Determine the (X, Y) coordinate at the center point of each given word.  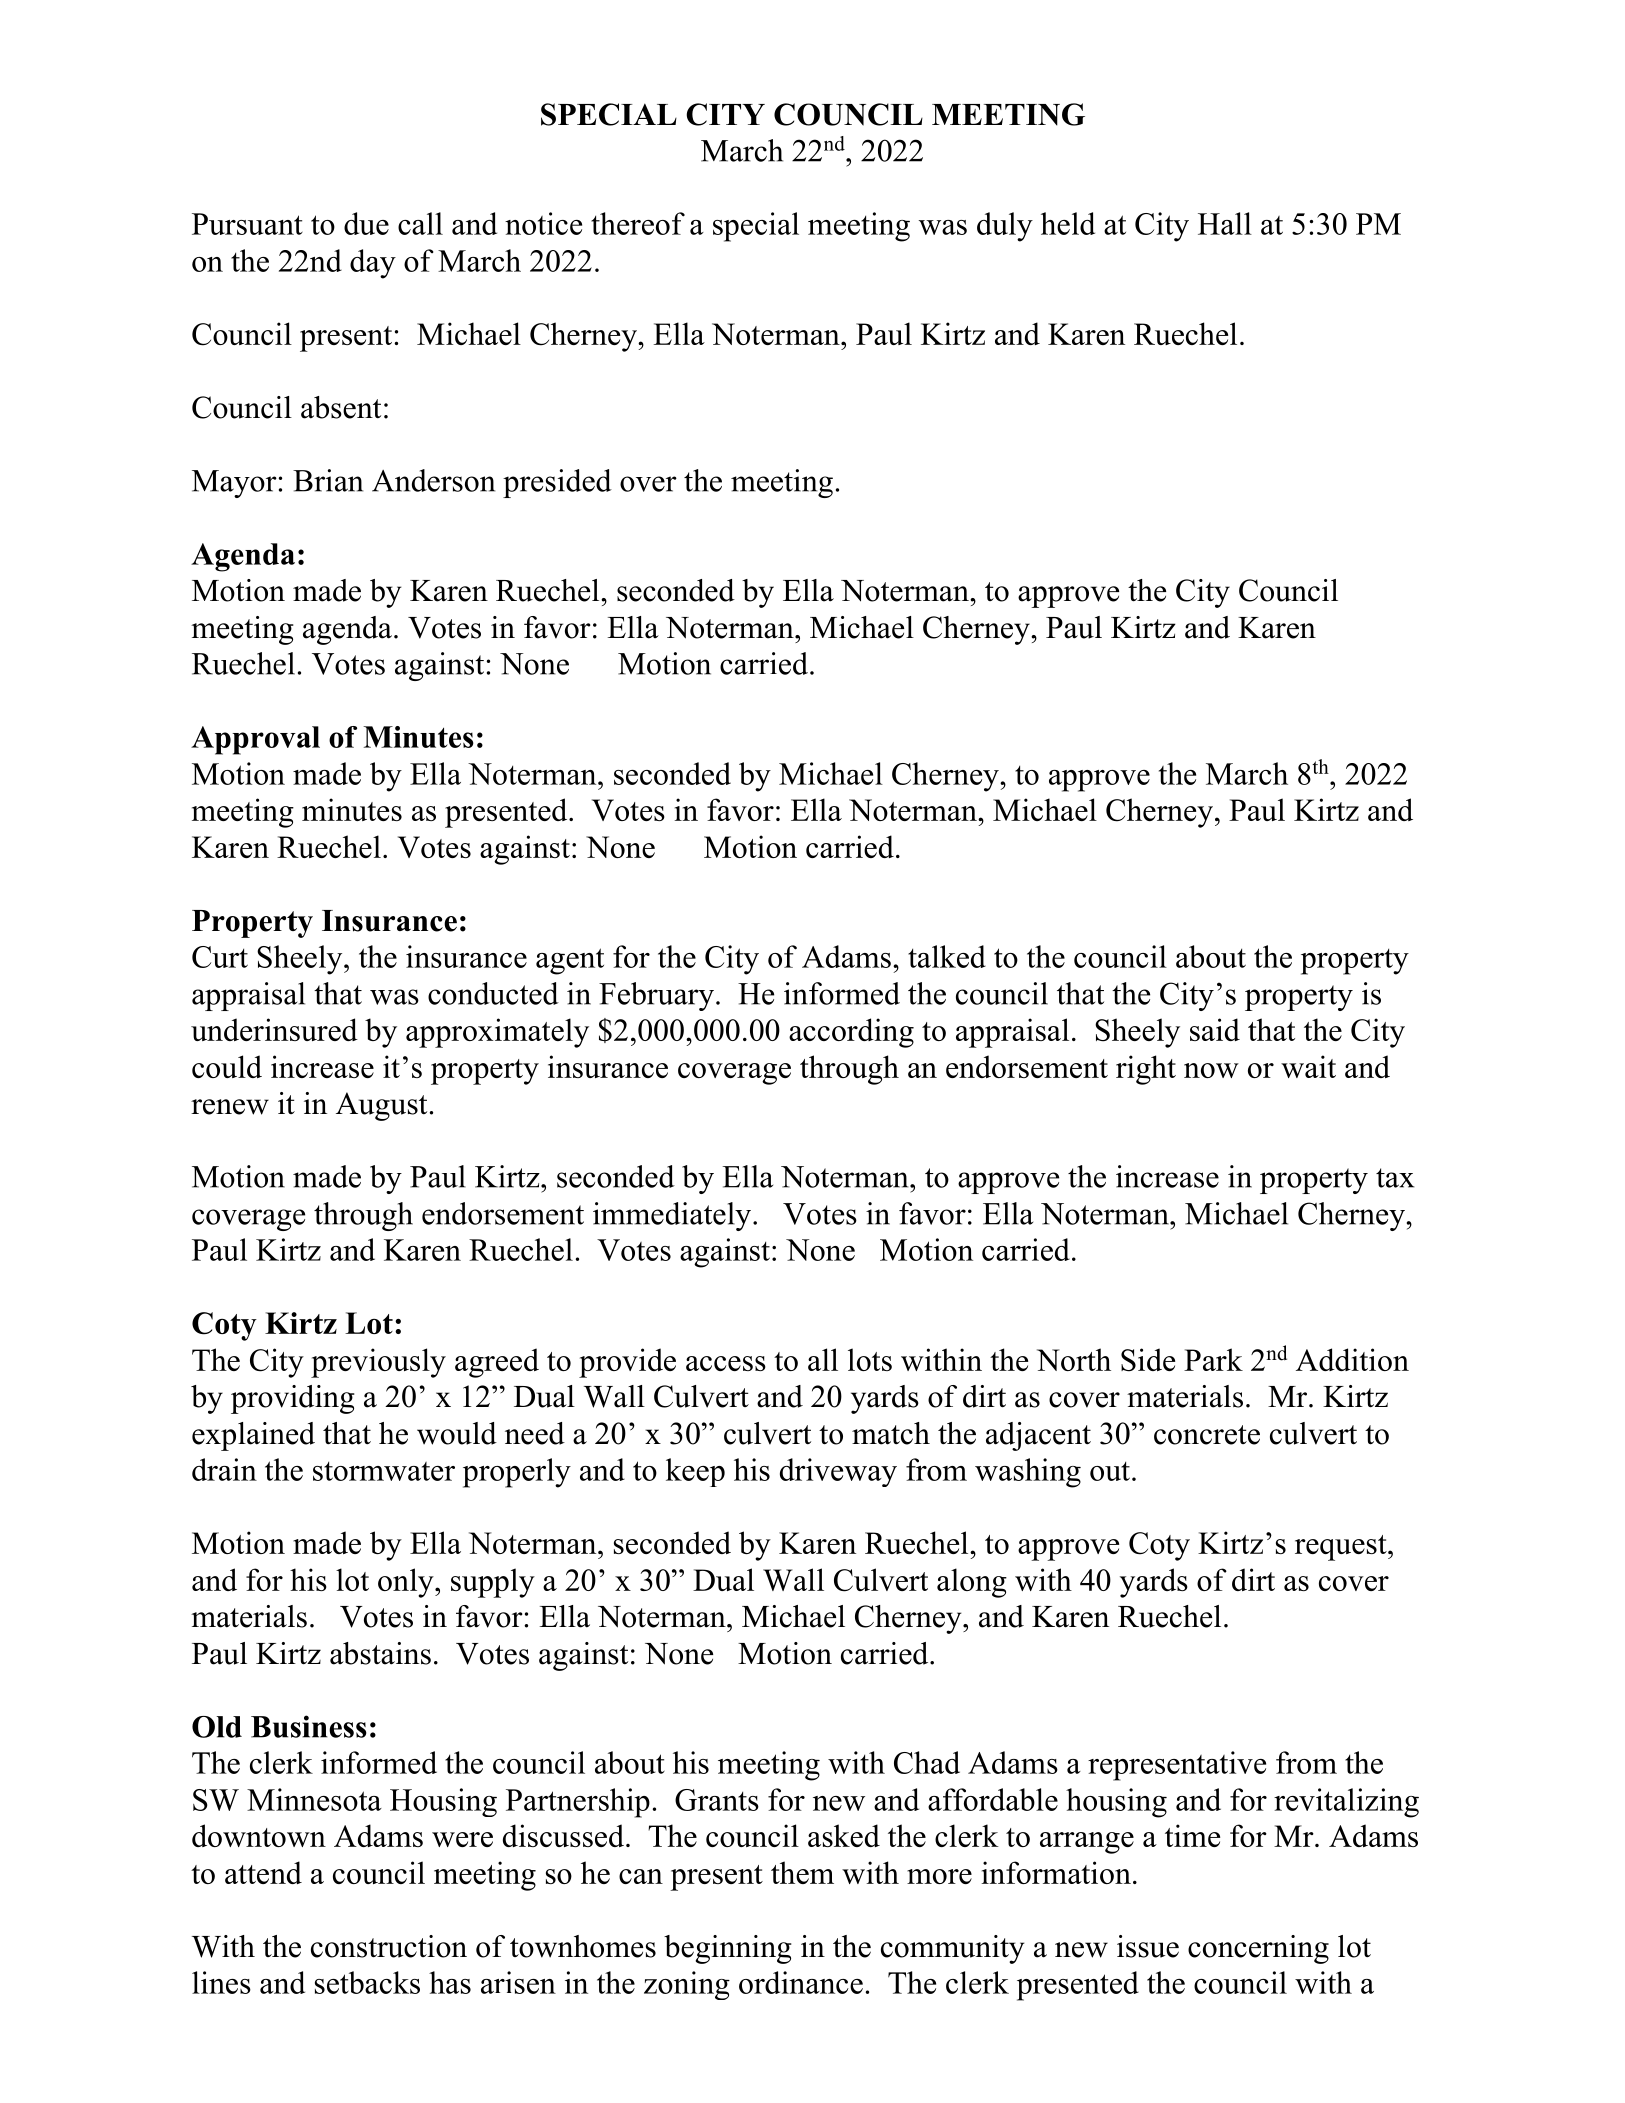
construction (389, 1946)
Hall (1225, 223)
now (1211, 1070)
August (383, 1106)
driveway (838, 1472)
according (851, 1033)
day (373, 264)
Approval (255, 740)
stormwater (384, 1471)
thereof (638, 223)
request (1342, 1548)
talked (947, 956)
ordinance (801, 1982)
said (1215, 1029)
